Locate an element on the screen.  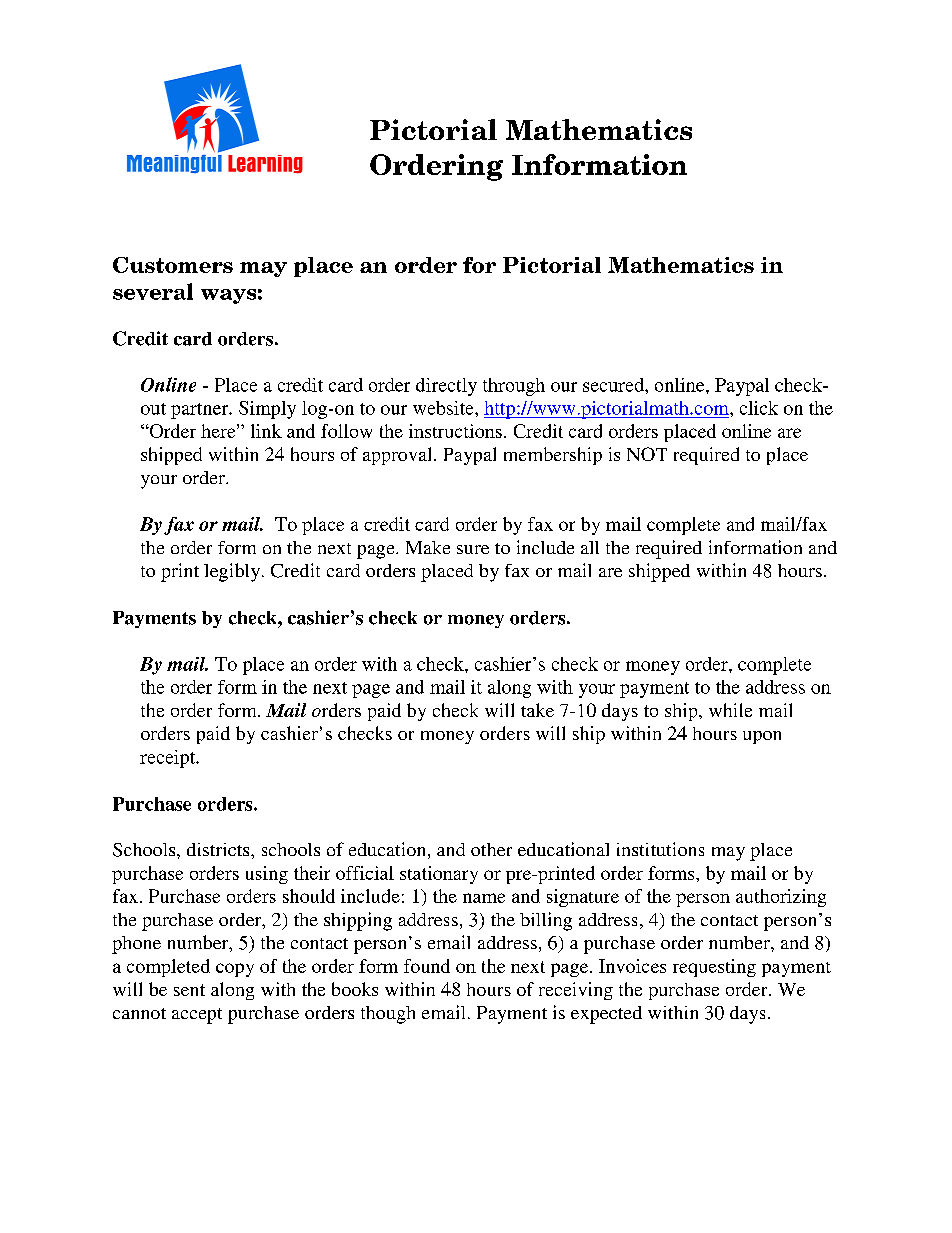
receipt is located at coordinates (169, 759).
